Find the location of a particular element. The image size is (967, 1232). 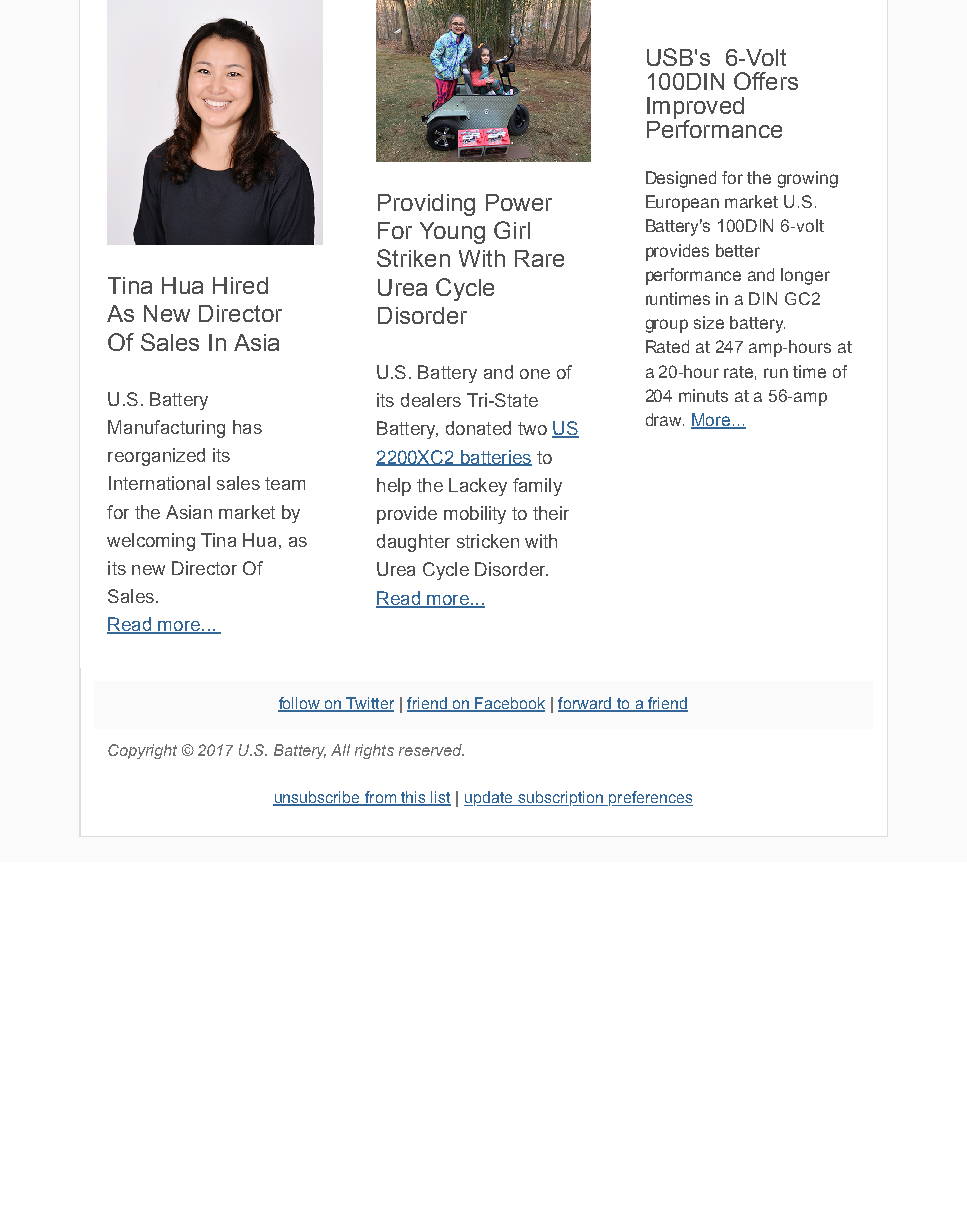

better is located at coordinates (738, 250).
